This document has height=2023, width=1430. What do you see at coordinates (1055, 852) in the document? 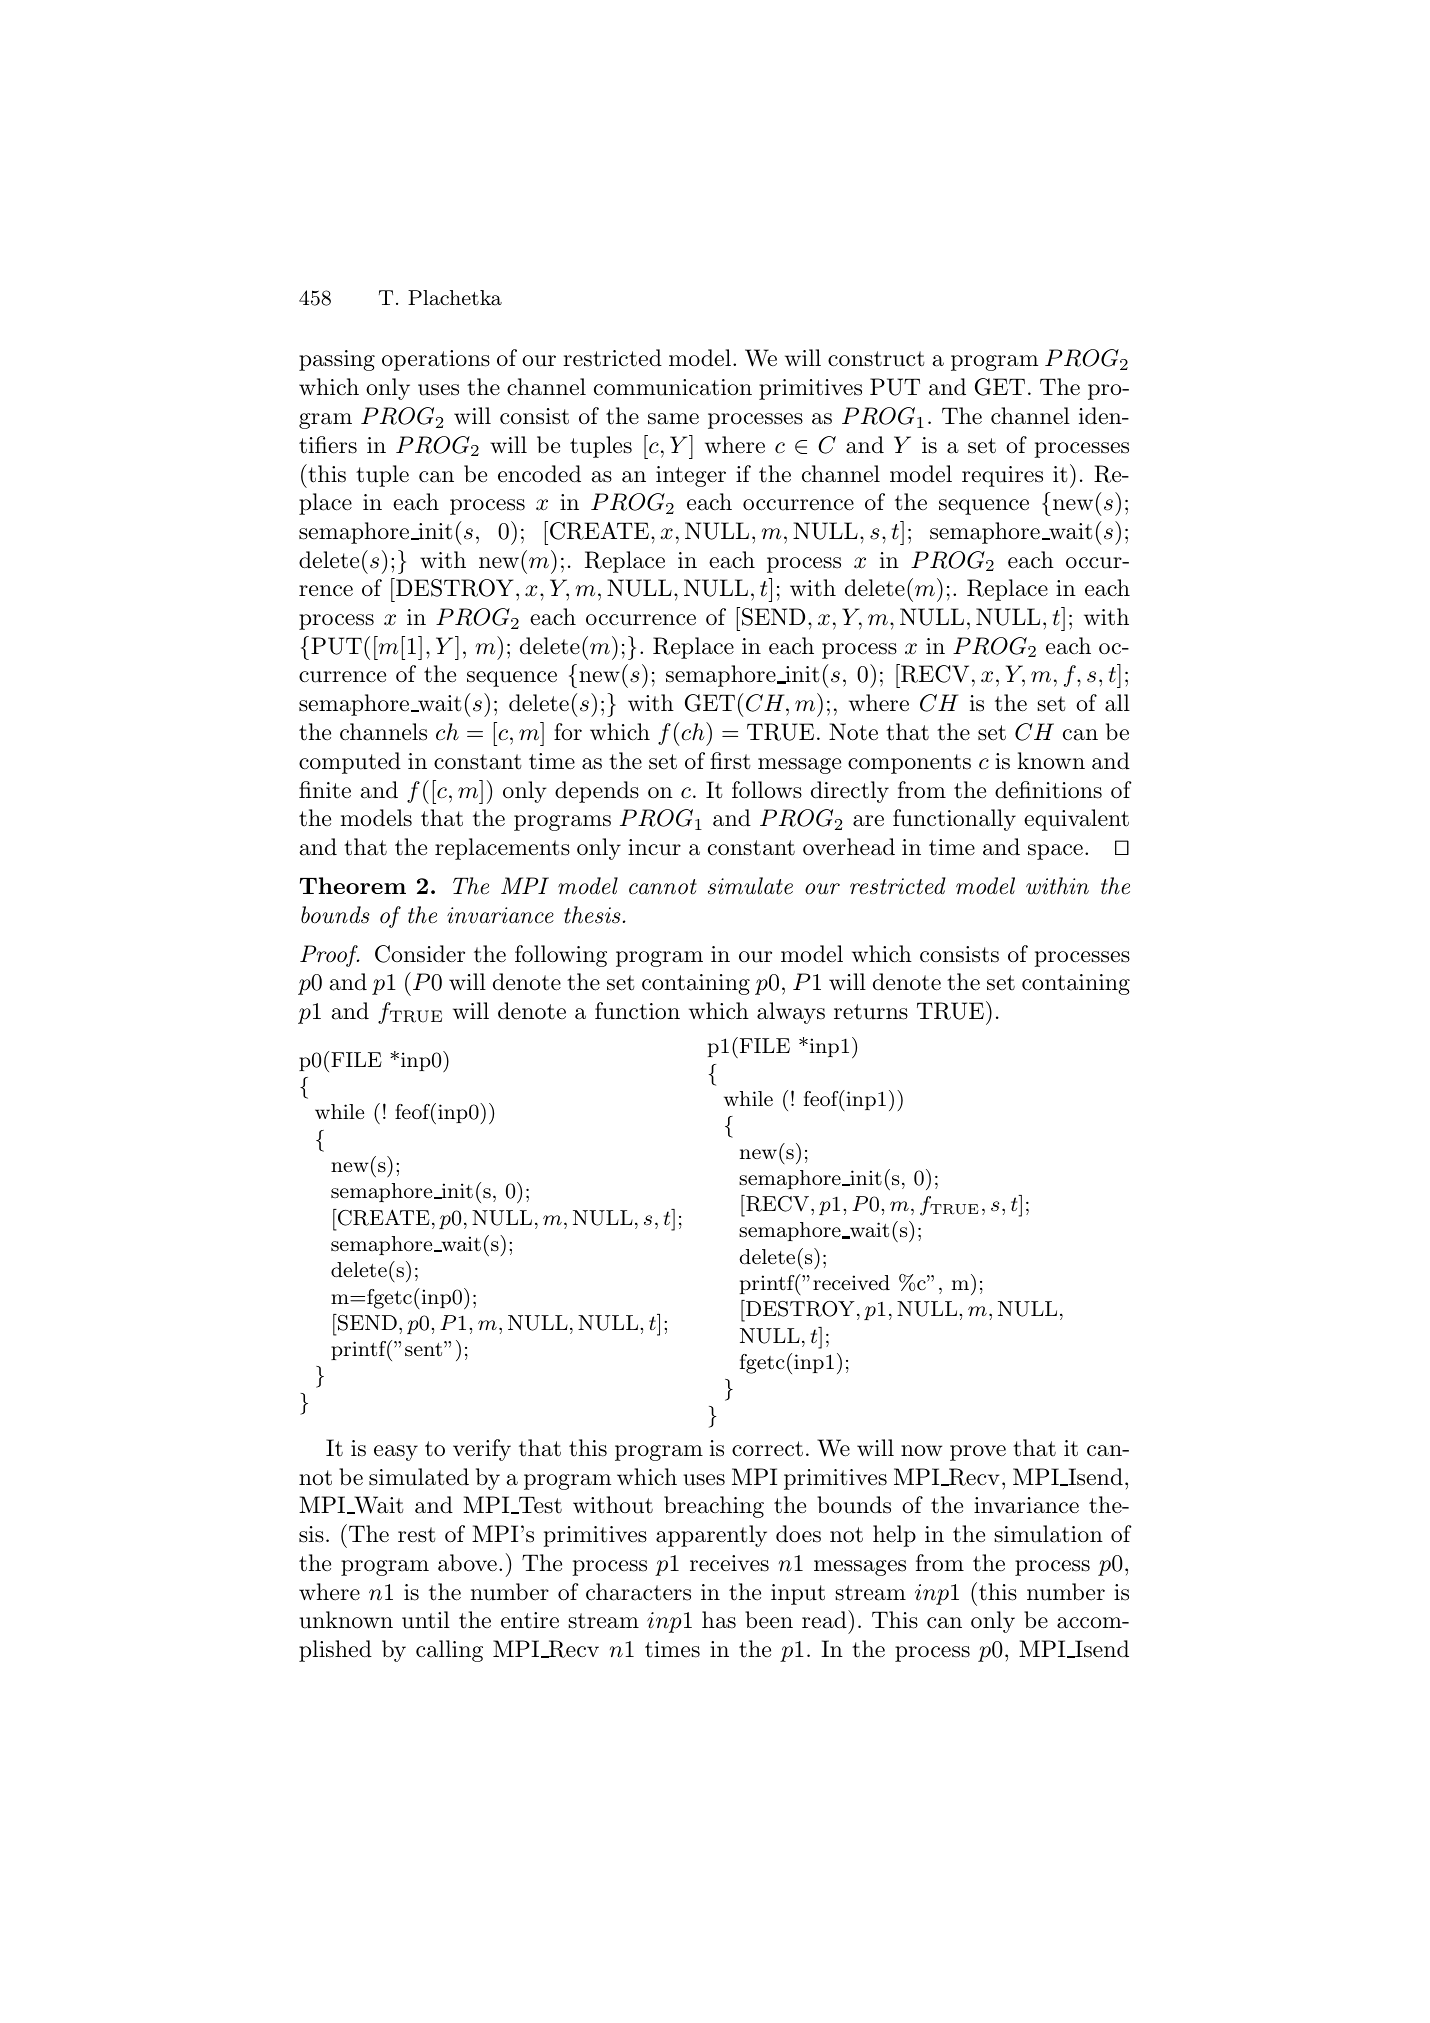
I see `space` at bounding box center [1055, 852].
